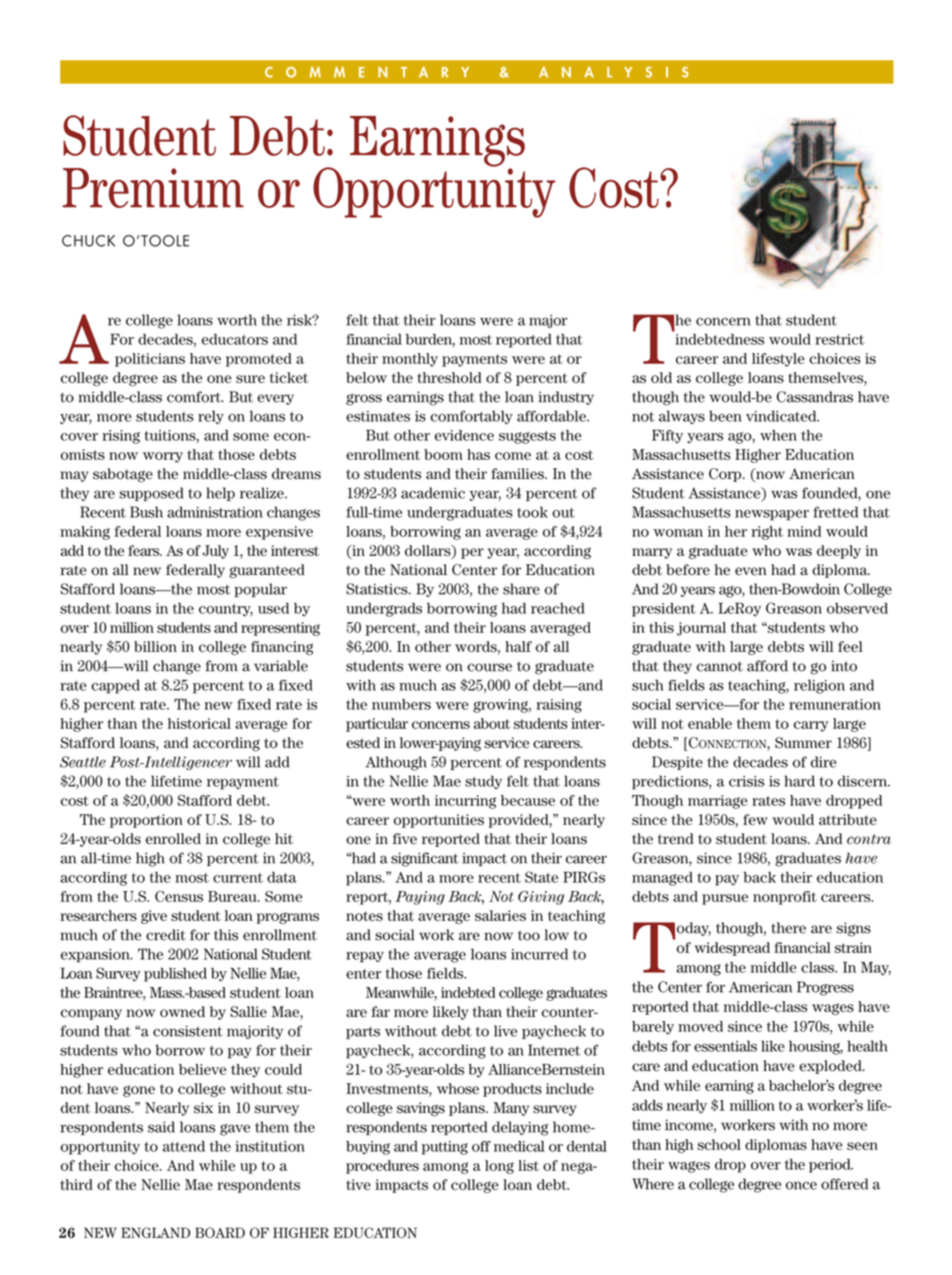  What do you see at coordinates (153, 188) in the screenshot?
I see `Premium` at bounding box center [153, 188].
